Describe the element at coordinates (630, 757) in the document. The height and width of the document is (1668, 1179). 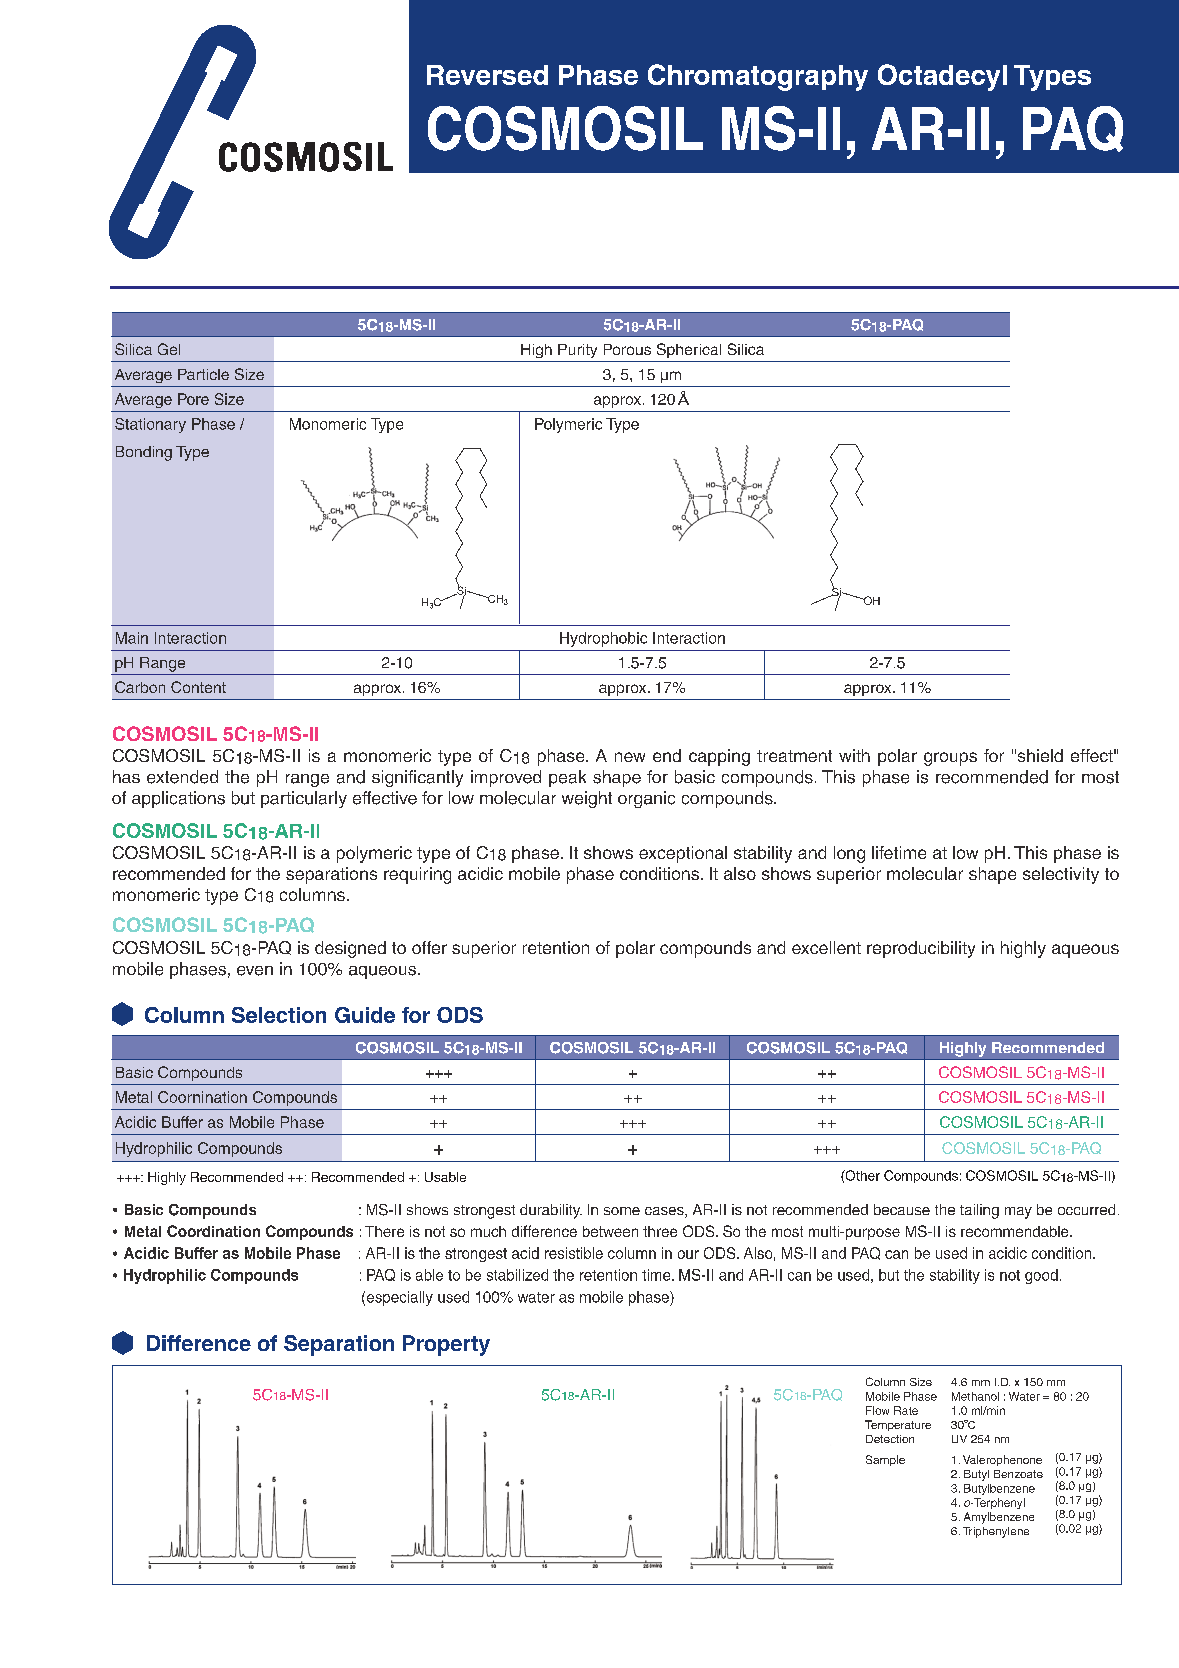
I see `new` at that location.
